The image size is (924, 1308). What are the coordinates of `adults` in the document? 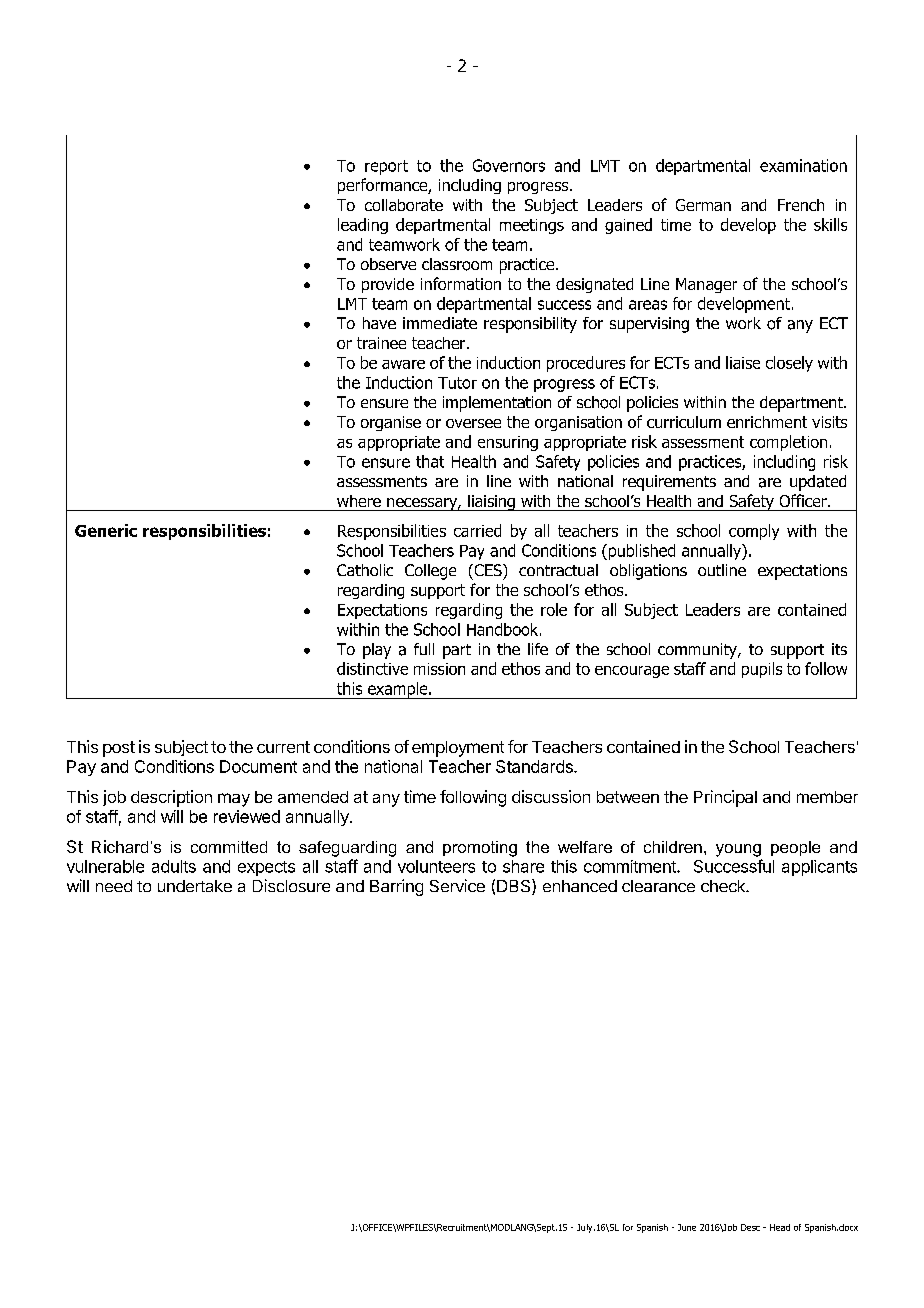 It's located at (174, 866).
